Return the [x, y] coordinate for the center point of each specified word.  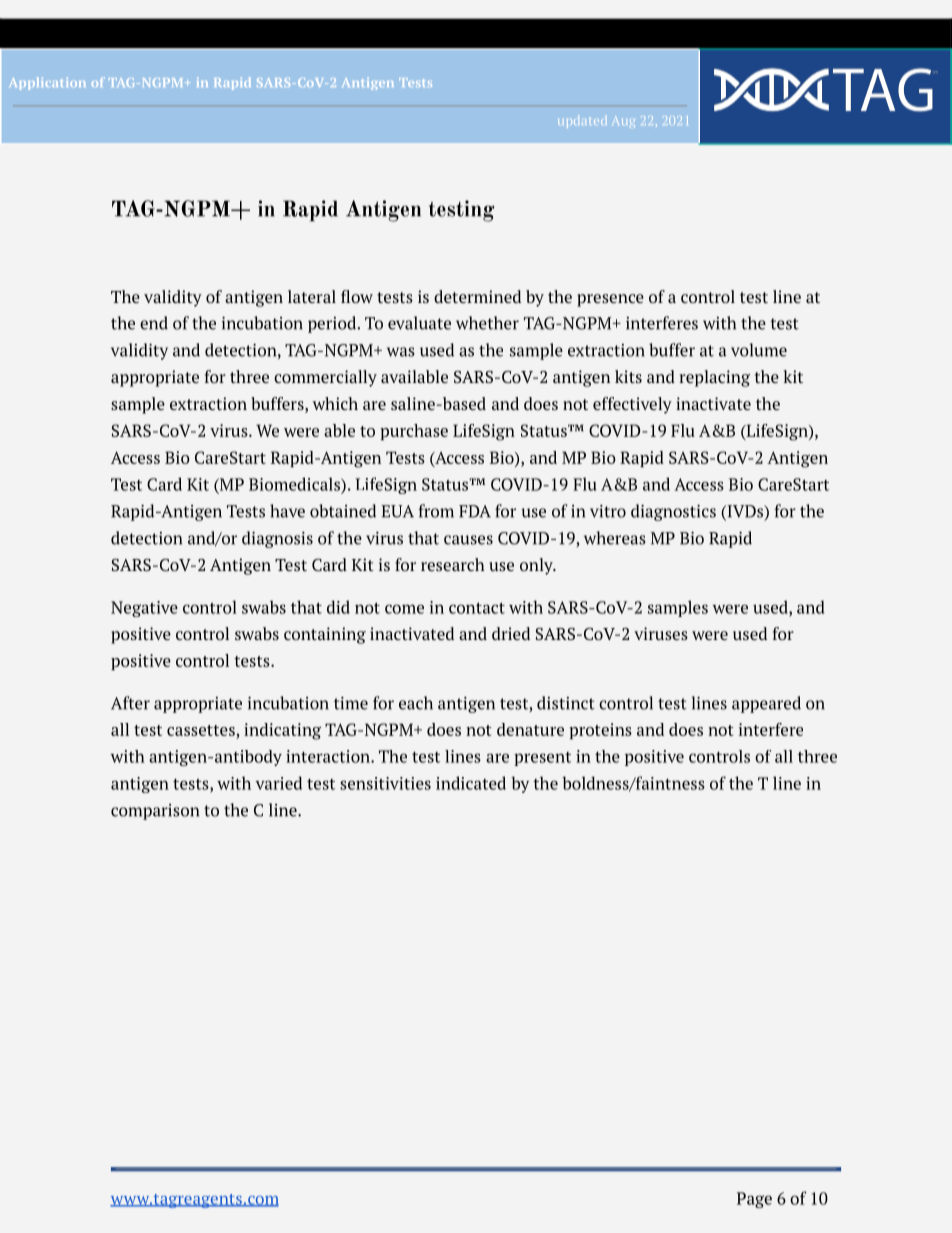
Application [47, 83]
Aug [623, 122]
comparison [155, 812]
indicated [471, 783]
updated [582, 121]
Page [754, 1200]
